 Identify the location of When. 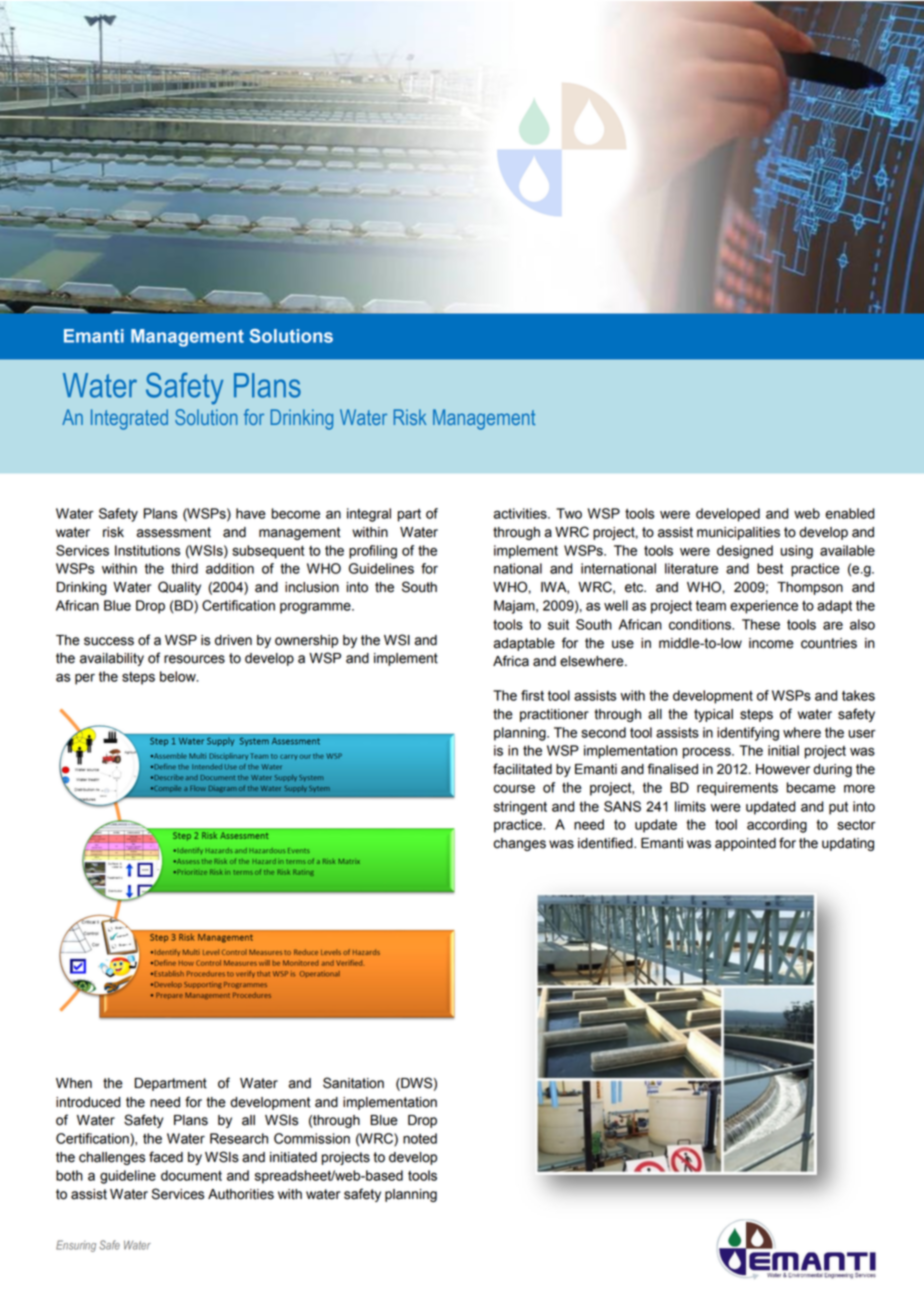
(74, 1083).
